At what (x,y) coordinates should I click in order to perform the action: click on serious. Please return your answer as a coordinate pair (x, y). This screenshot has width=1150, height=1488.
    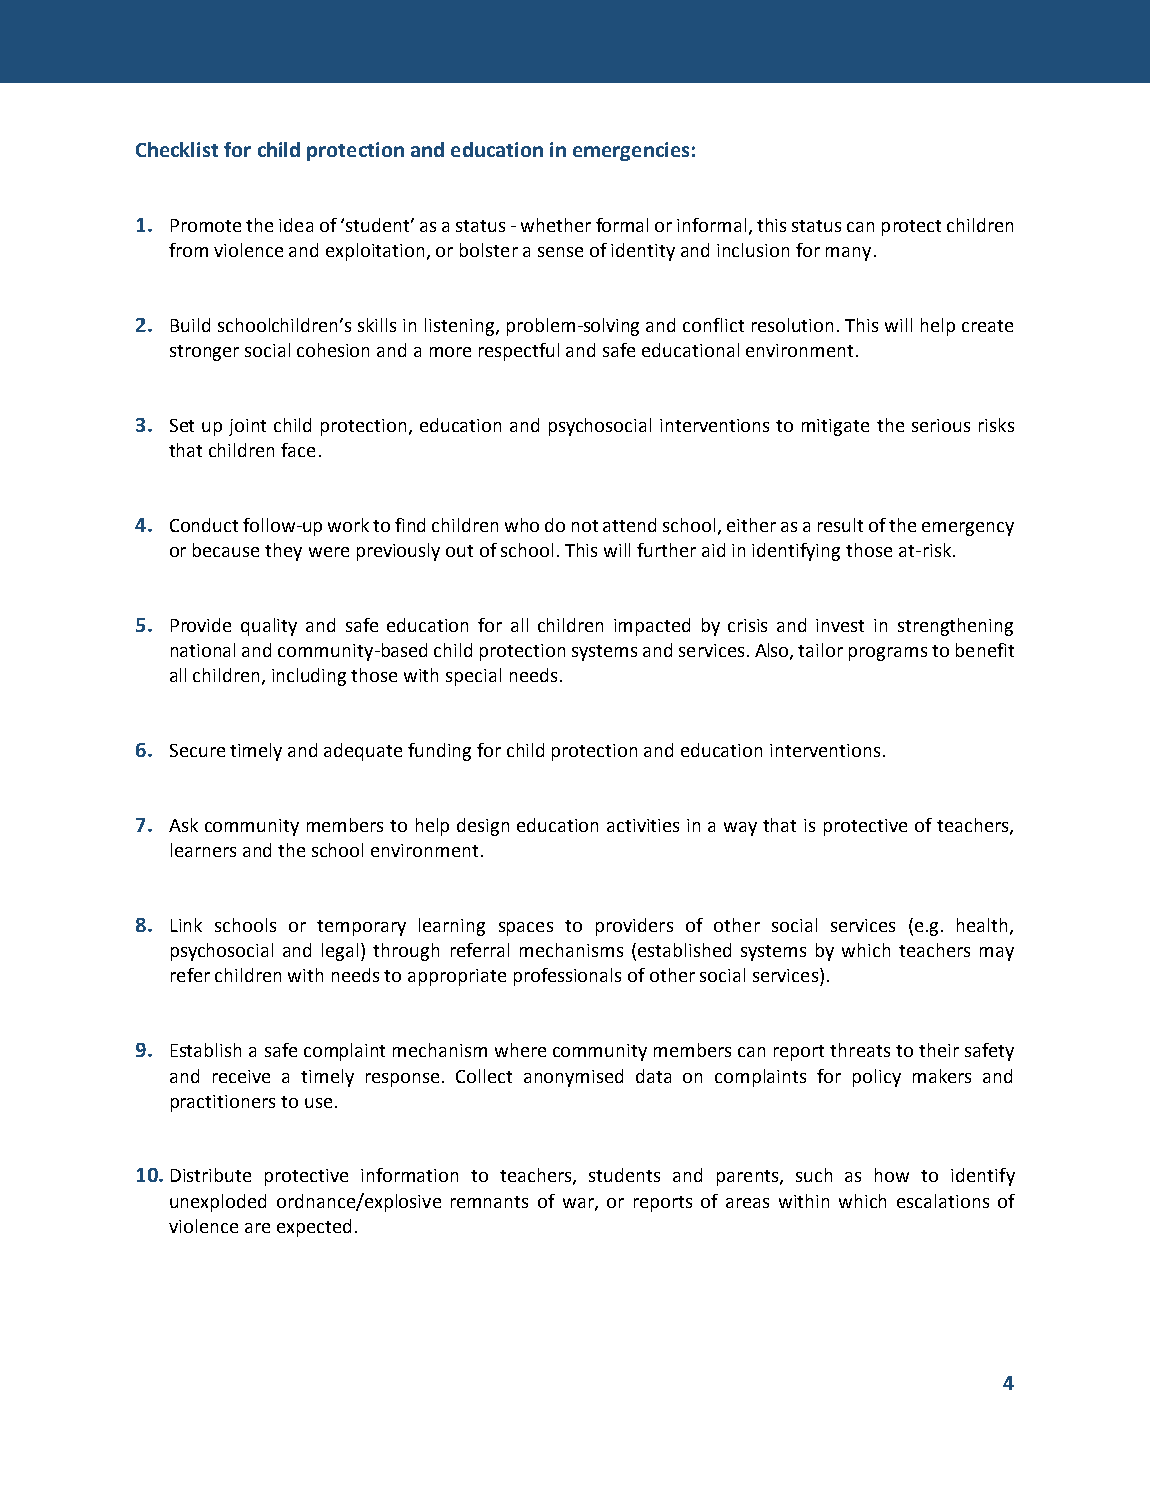
    Looking at the image, I should click on (941, 425).
